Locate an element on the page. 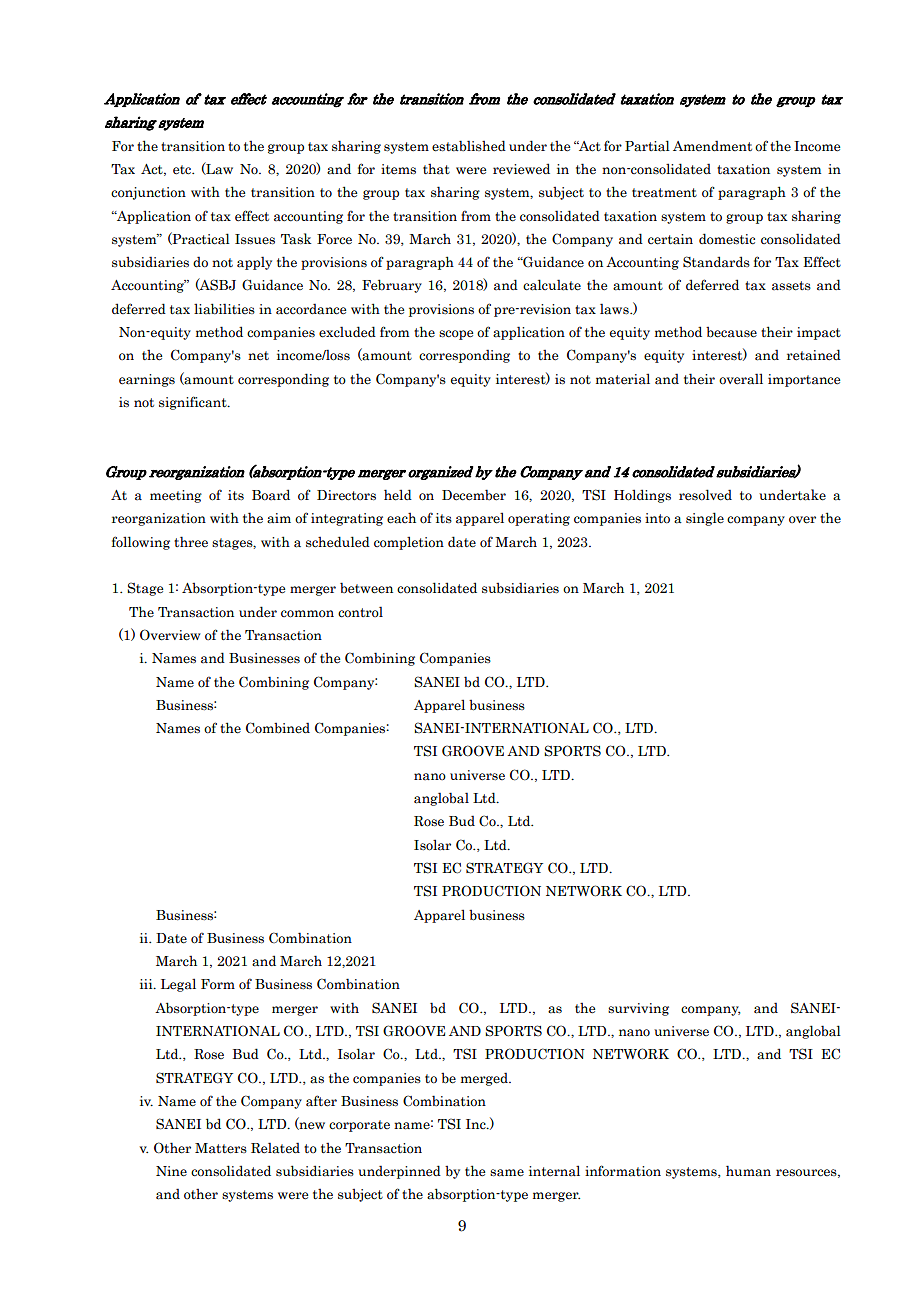 The image size is (924, 1308). etc is located at coordinates (183, 170).
